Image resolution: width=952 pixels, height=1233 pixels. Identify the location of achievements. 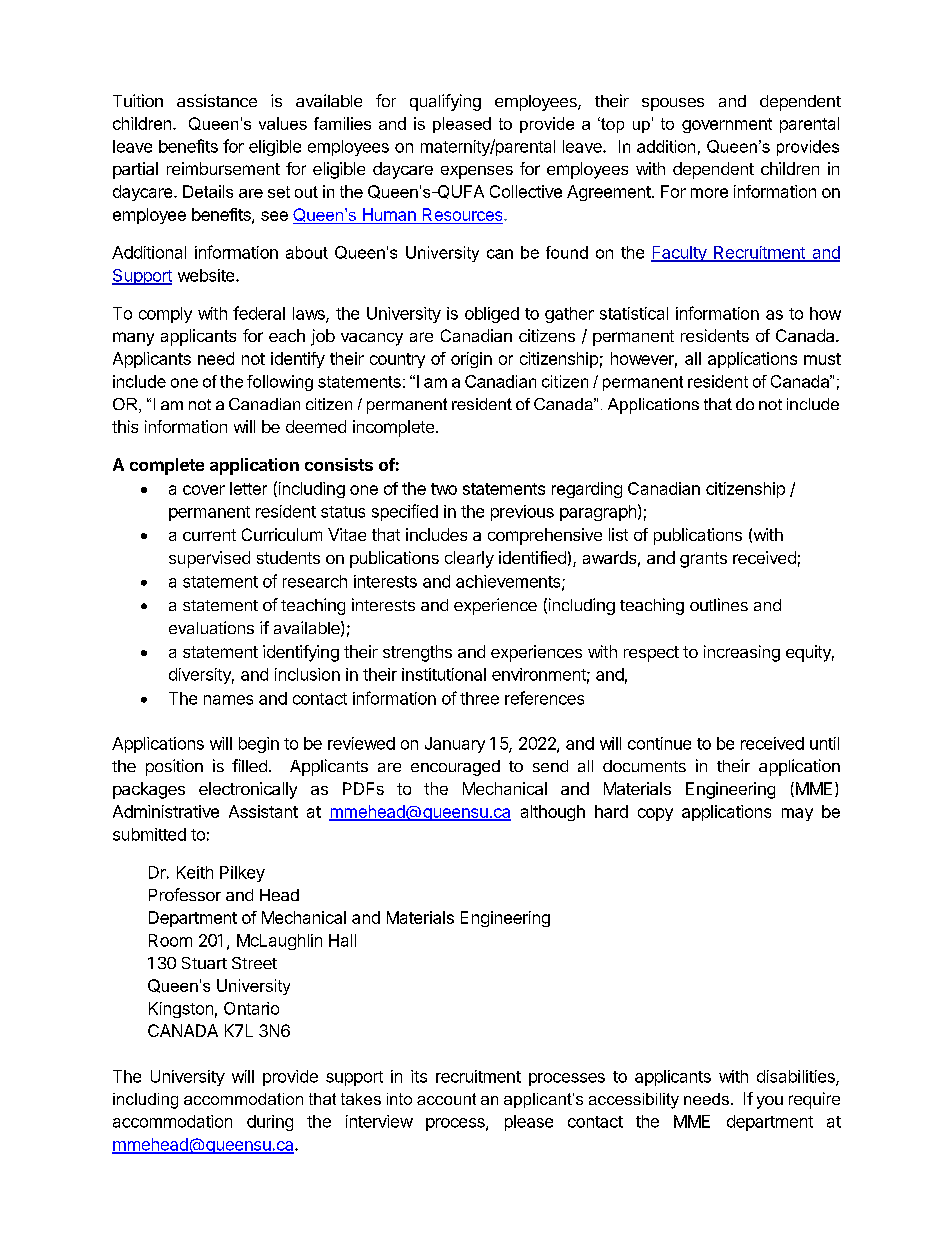
(509, 582).
